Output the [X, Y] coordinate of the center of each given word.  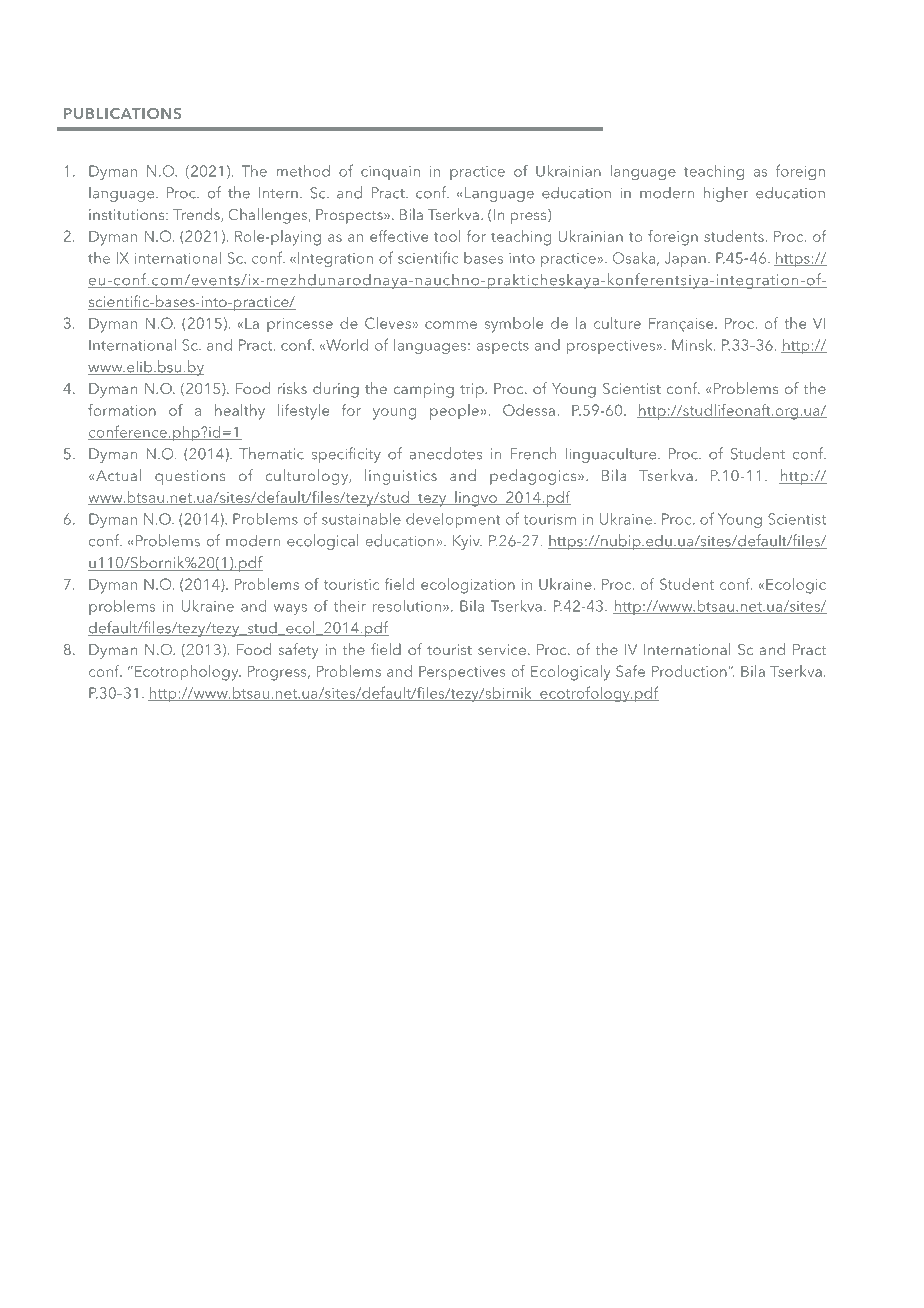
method [303, 171]
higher [726, 194]
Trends [197, 215]
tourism [549, 519]
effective [399, 236]
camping [423, 390]
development [453, 520]
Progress [278, 673]
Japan [685, 259]
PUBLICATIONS [123, 113]
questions [190, 477]
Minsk [693, 345]
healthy [240, 412]
